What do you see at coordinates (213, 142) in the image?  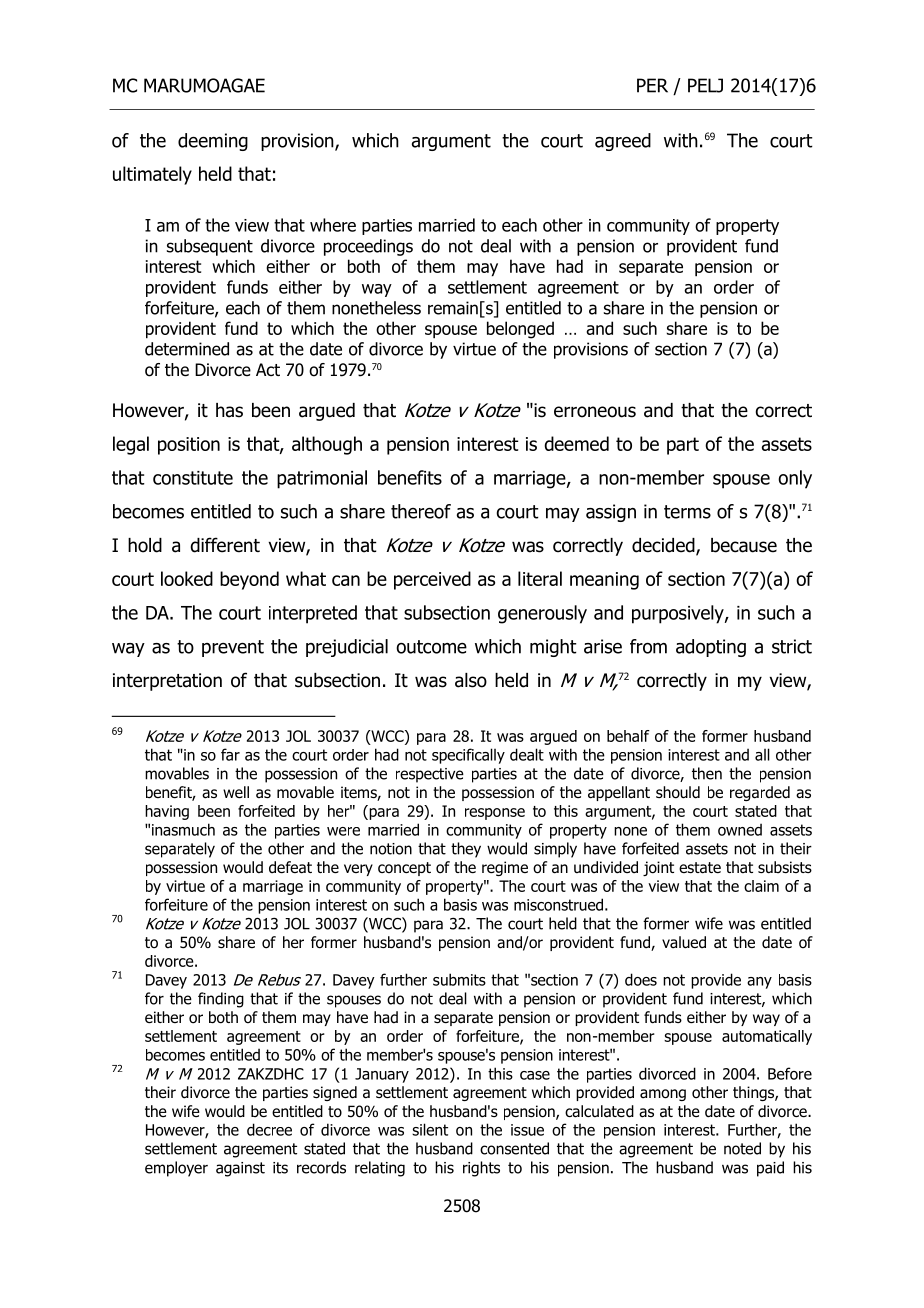 I see `deeming` at bounding box center [213, 142].
